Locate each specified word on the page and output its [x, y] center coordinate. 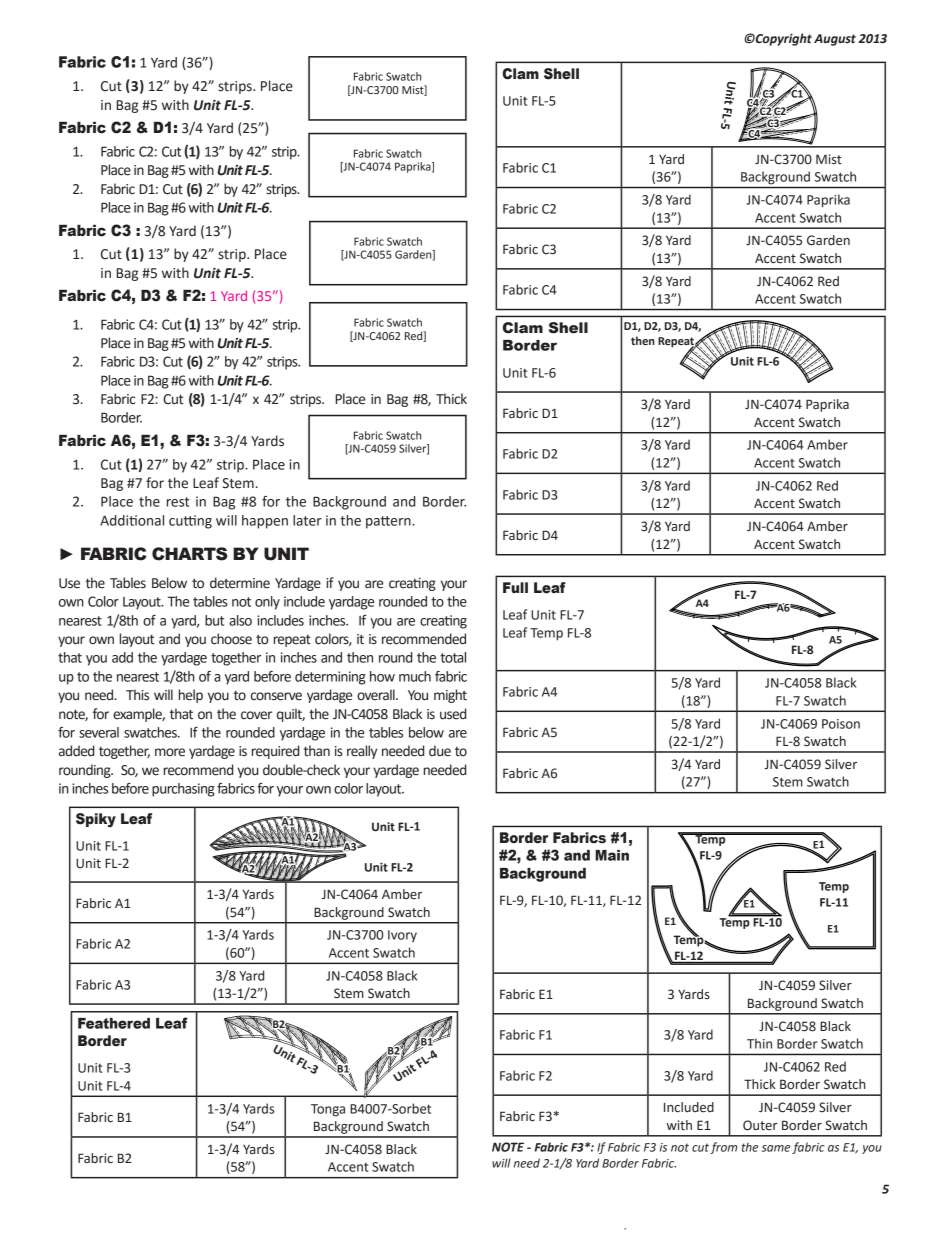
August [835, 40]
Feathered [114, 1023]
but [214, 620]
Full [515, 587]
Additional [132, 520]
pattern [389, 522]
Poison [841, 724]
